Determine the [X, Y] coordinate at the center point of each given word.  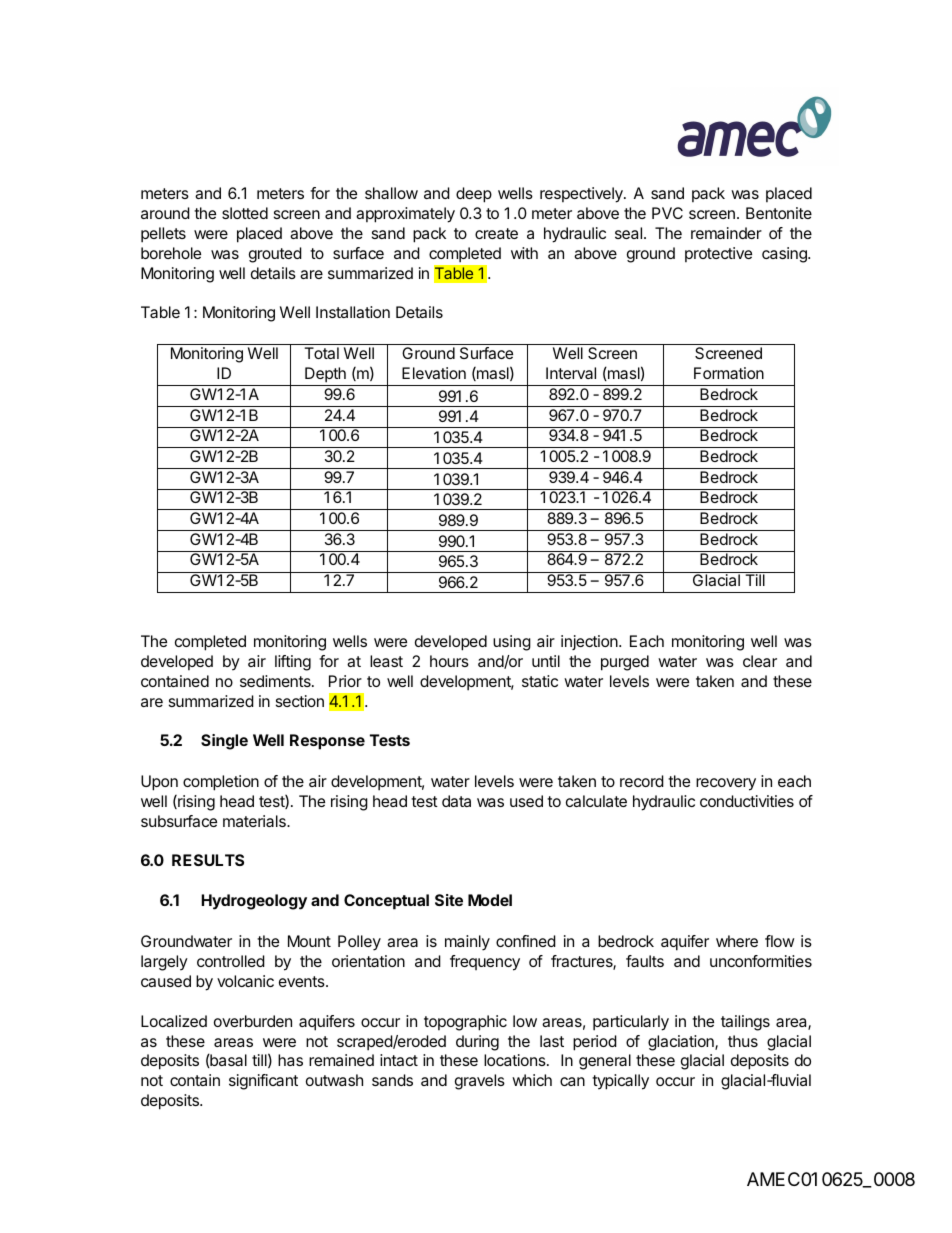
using [512, 643]
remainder [726, 233]
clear [760, 661]
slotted [245, 213]
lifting [293, 663]
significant [263, 1082]
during [477, 1043]
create [496, 233]
